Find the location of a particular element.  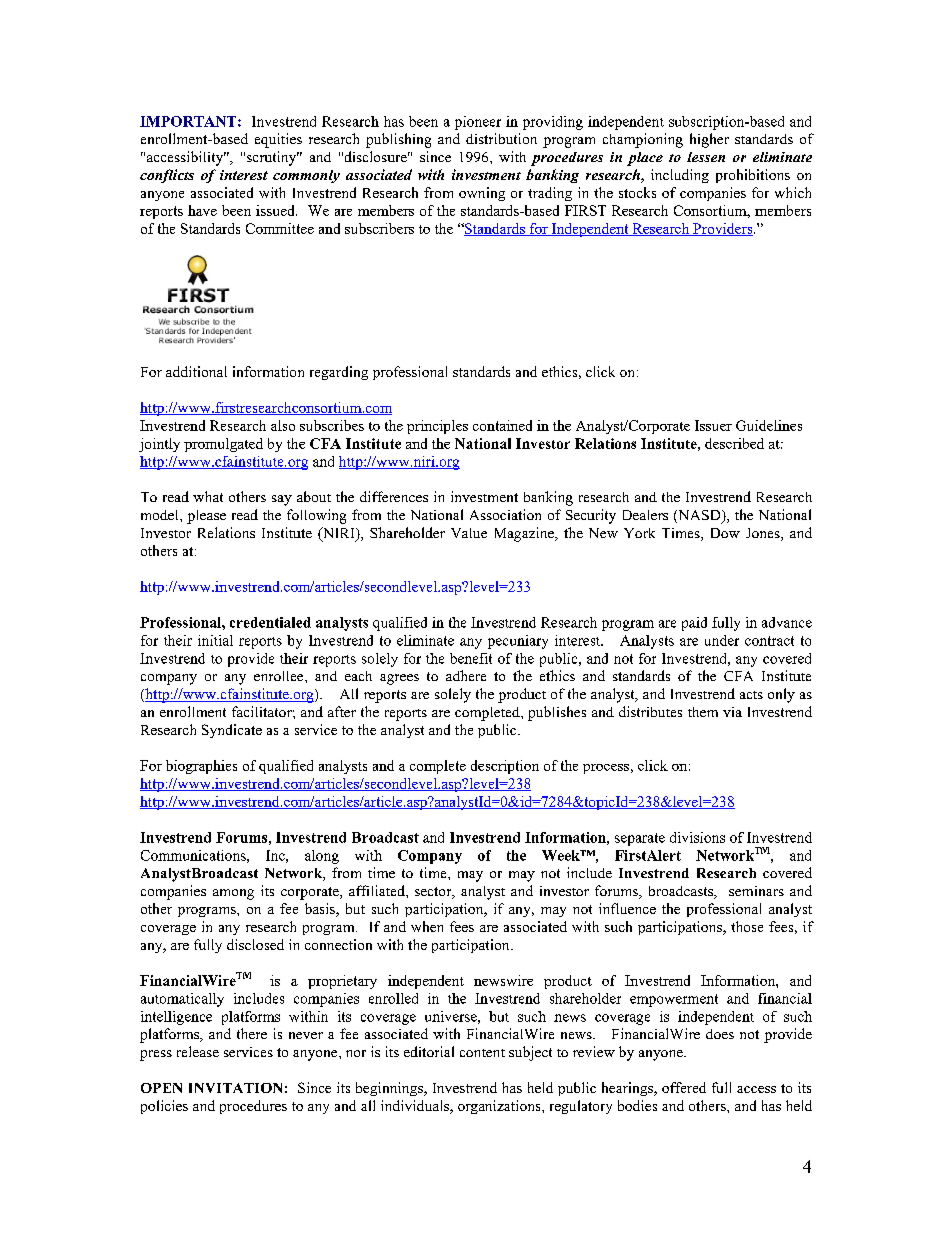

distribution is located at coordinates (501, 138).
